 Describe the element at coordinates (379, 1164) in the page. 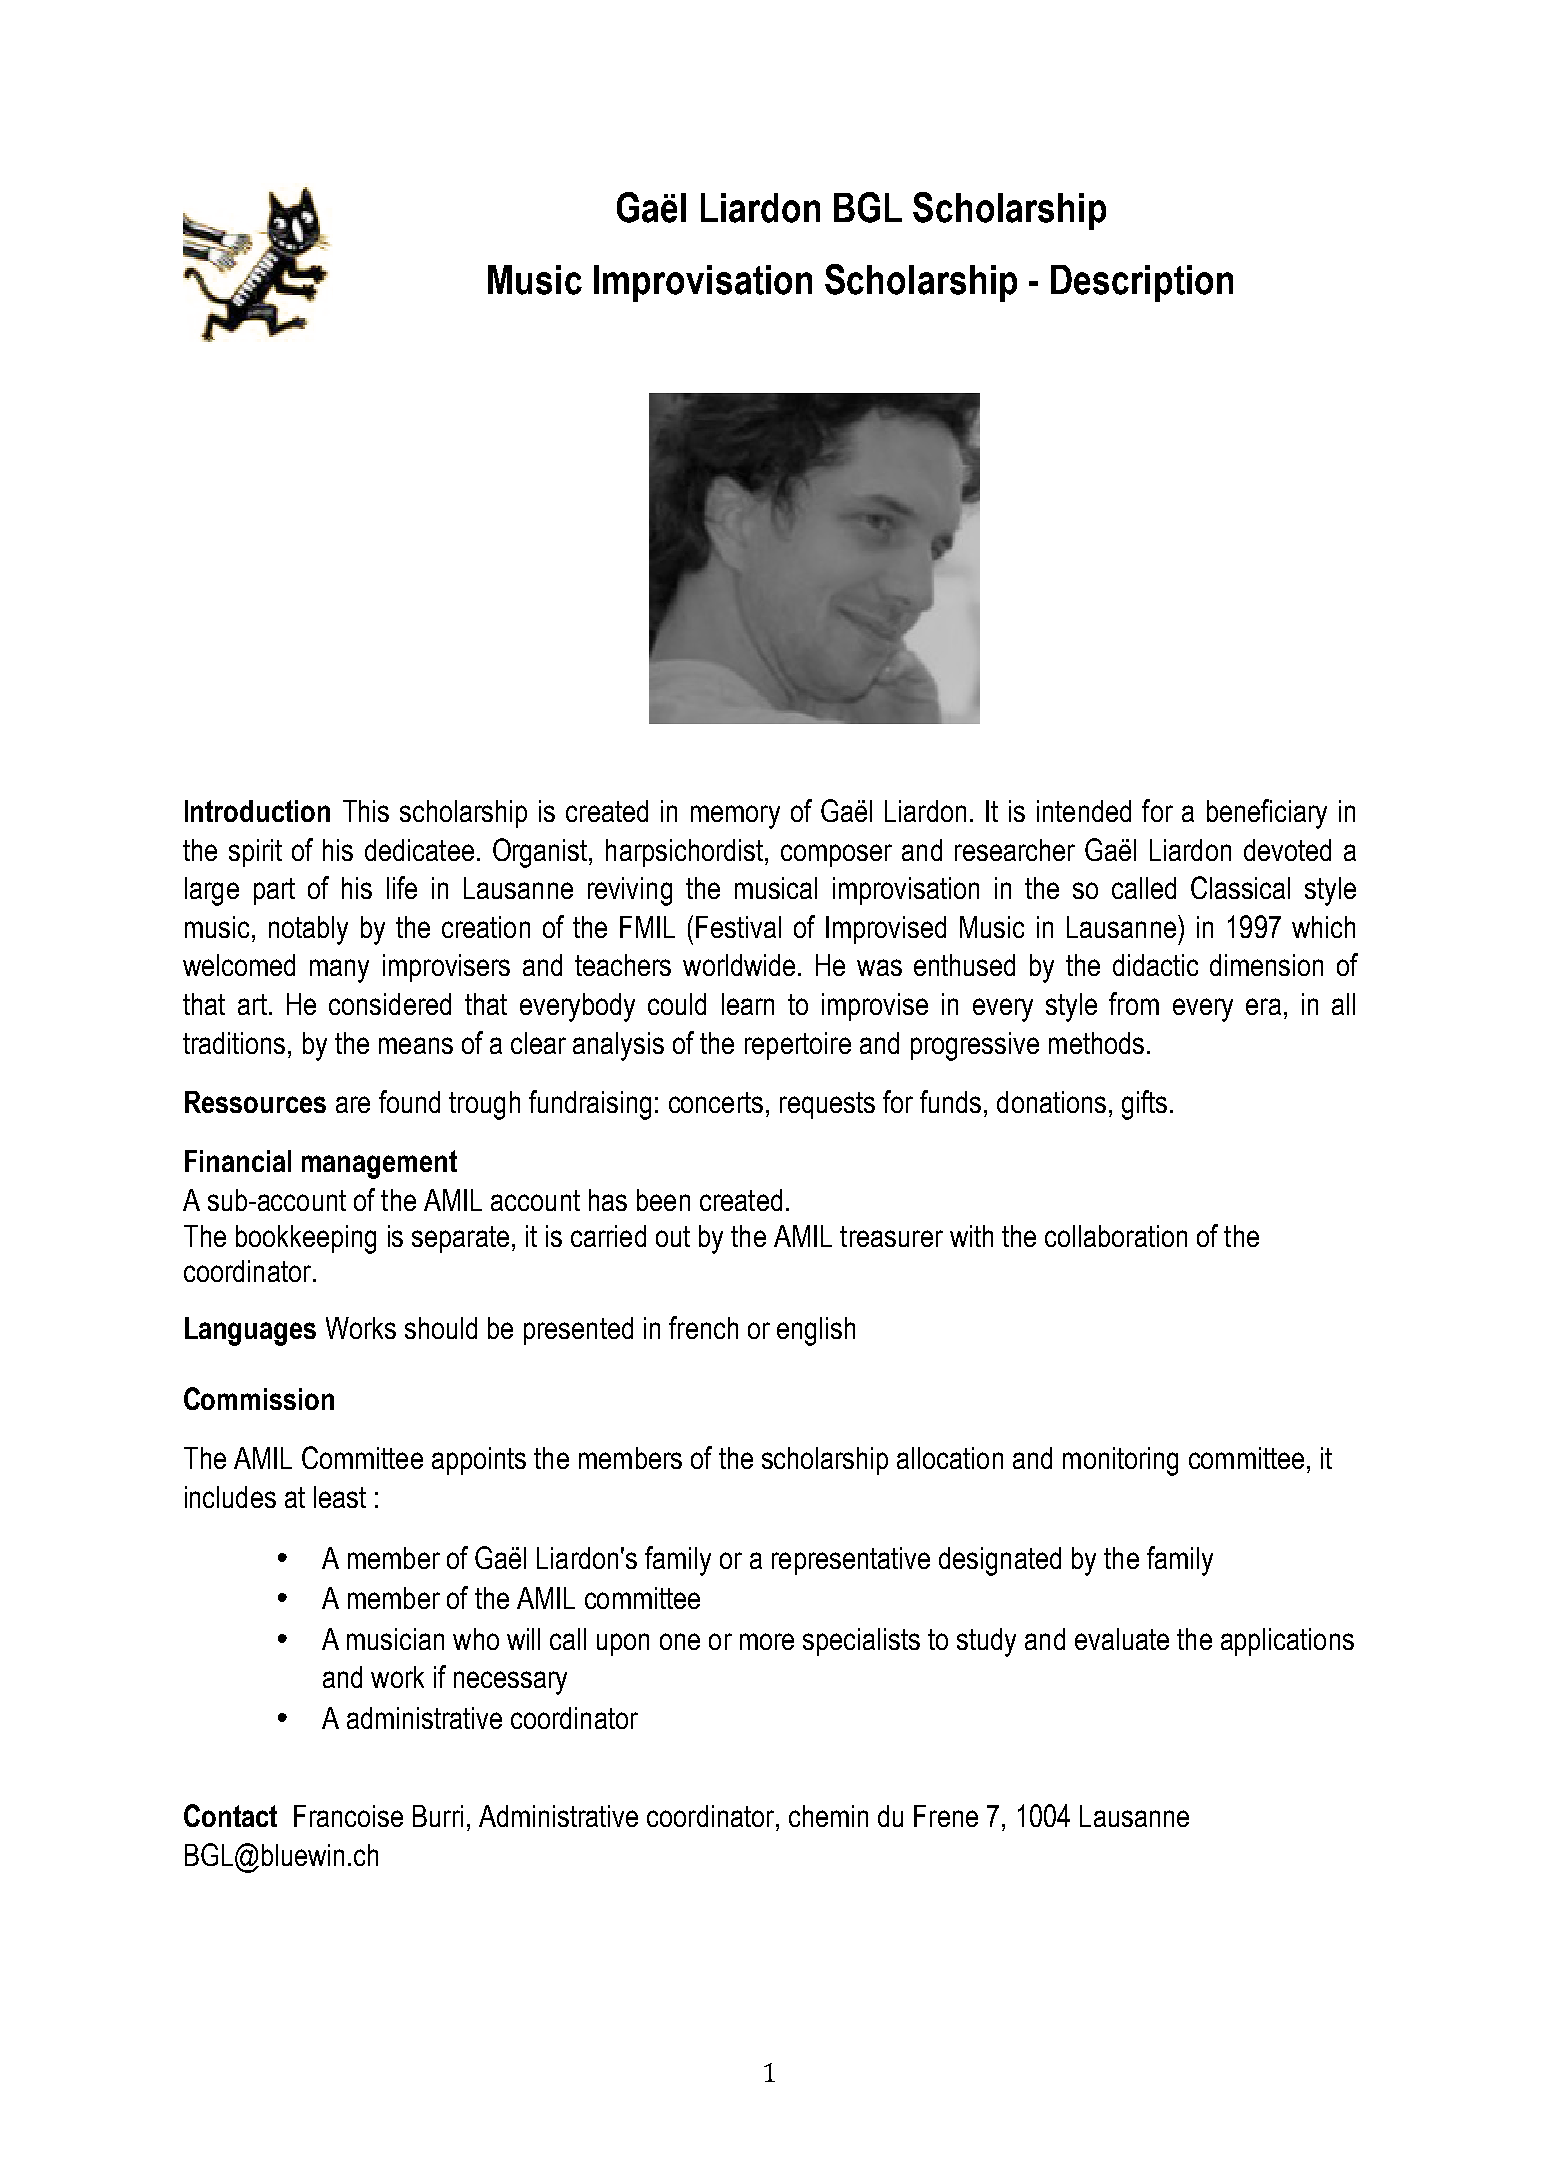

I see `management` at that location.
